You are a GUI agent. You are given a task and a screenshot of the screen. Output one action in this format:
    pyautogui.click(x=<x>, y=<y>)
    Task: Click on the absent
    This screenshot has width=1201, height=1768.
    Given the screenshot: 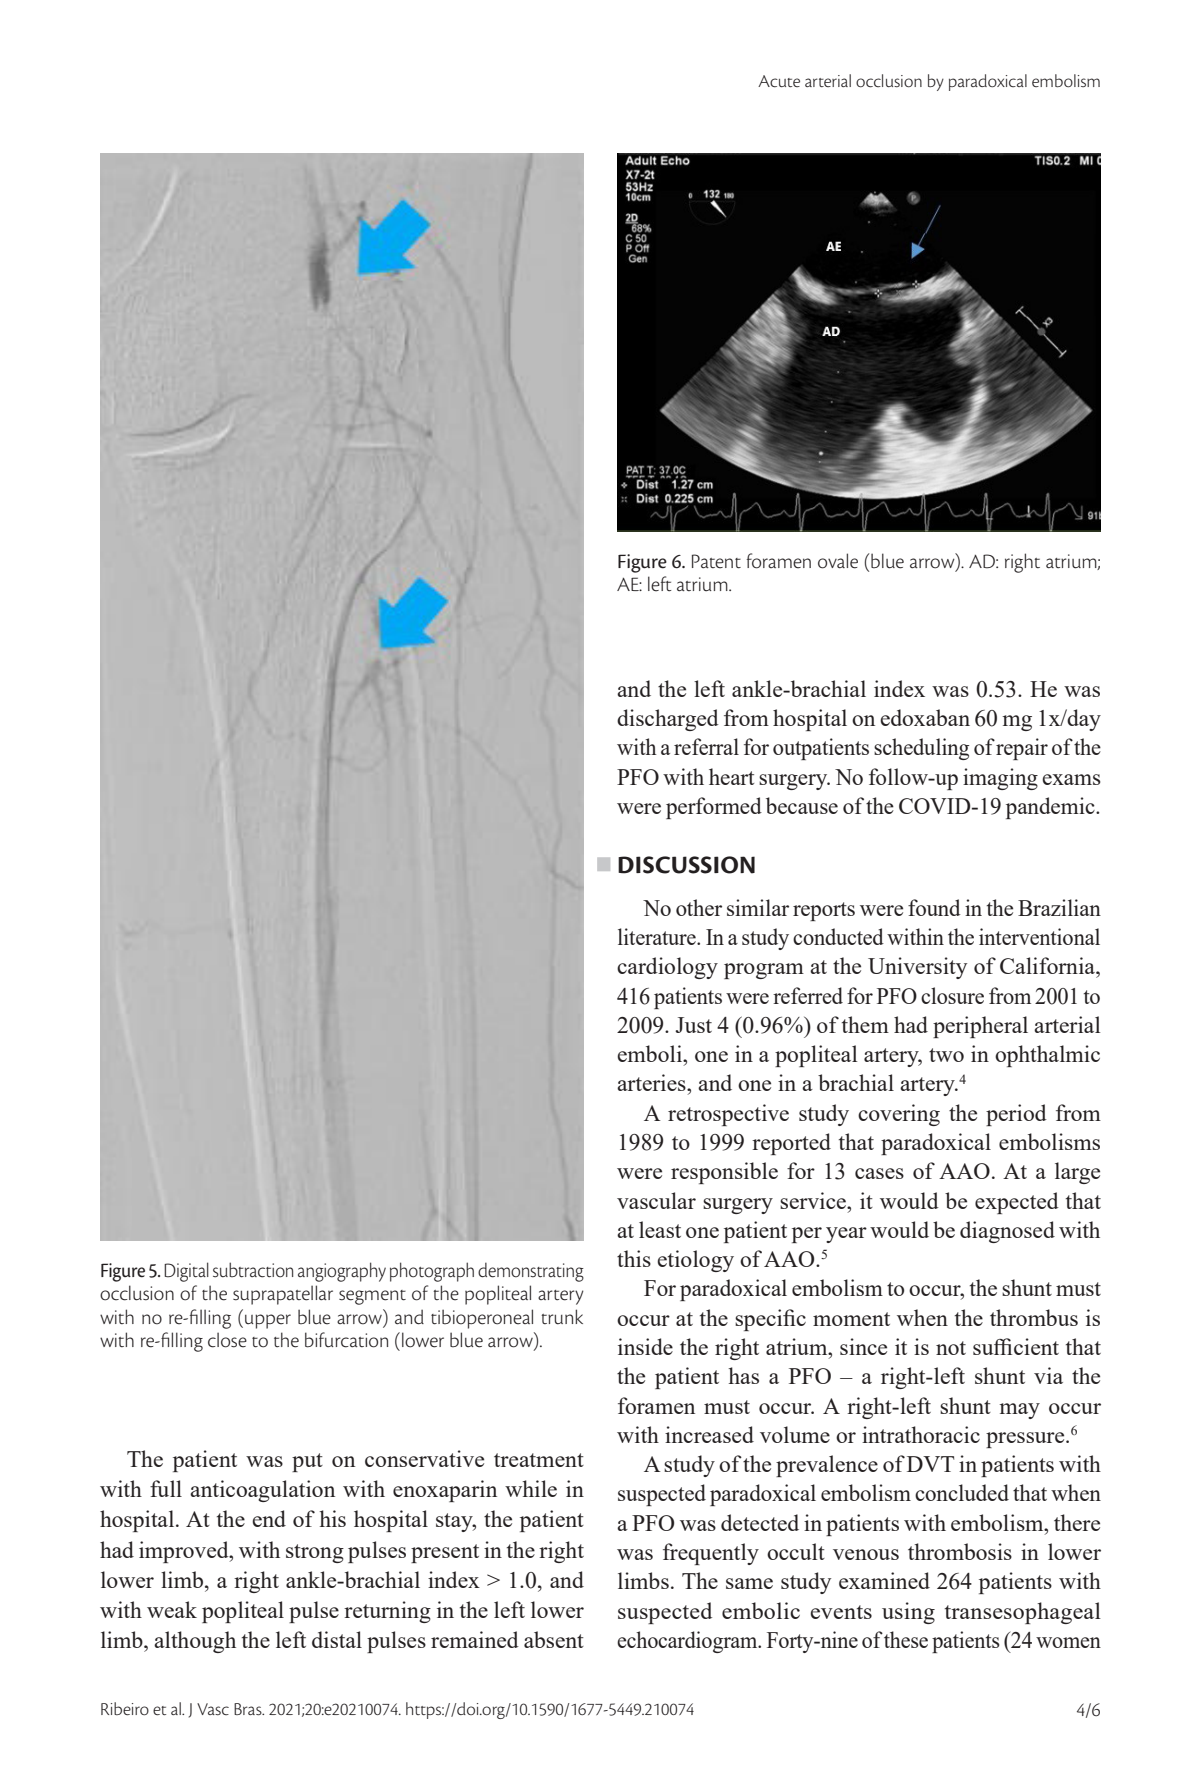 What is the action you would take?
    pyautogui.click(x=554, y=1639)
